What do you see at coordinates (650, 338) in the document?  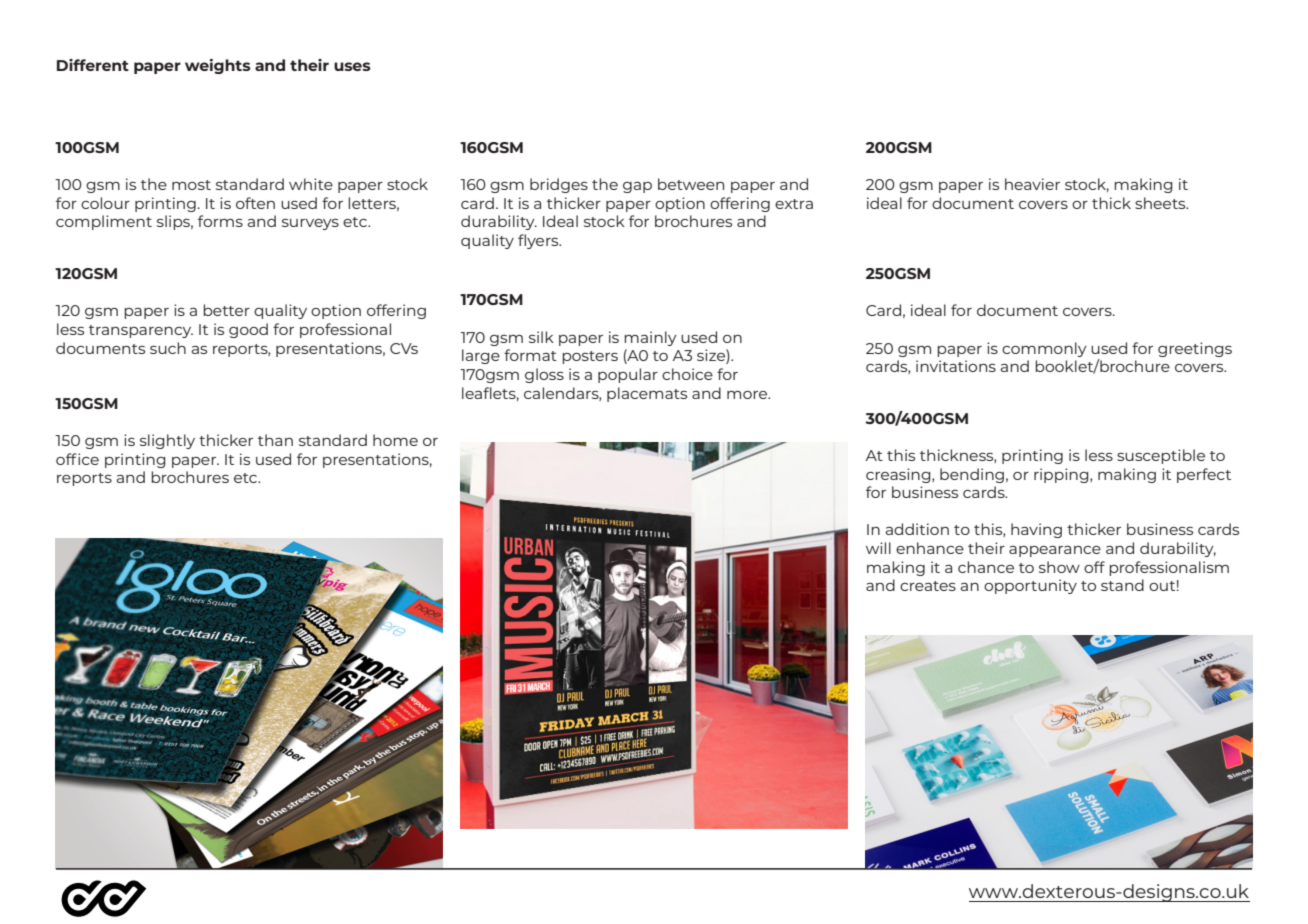 I see `mainly` at bounding box center [650, 338].
